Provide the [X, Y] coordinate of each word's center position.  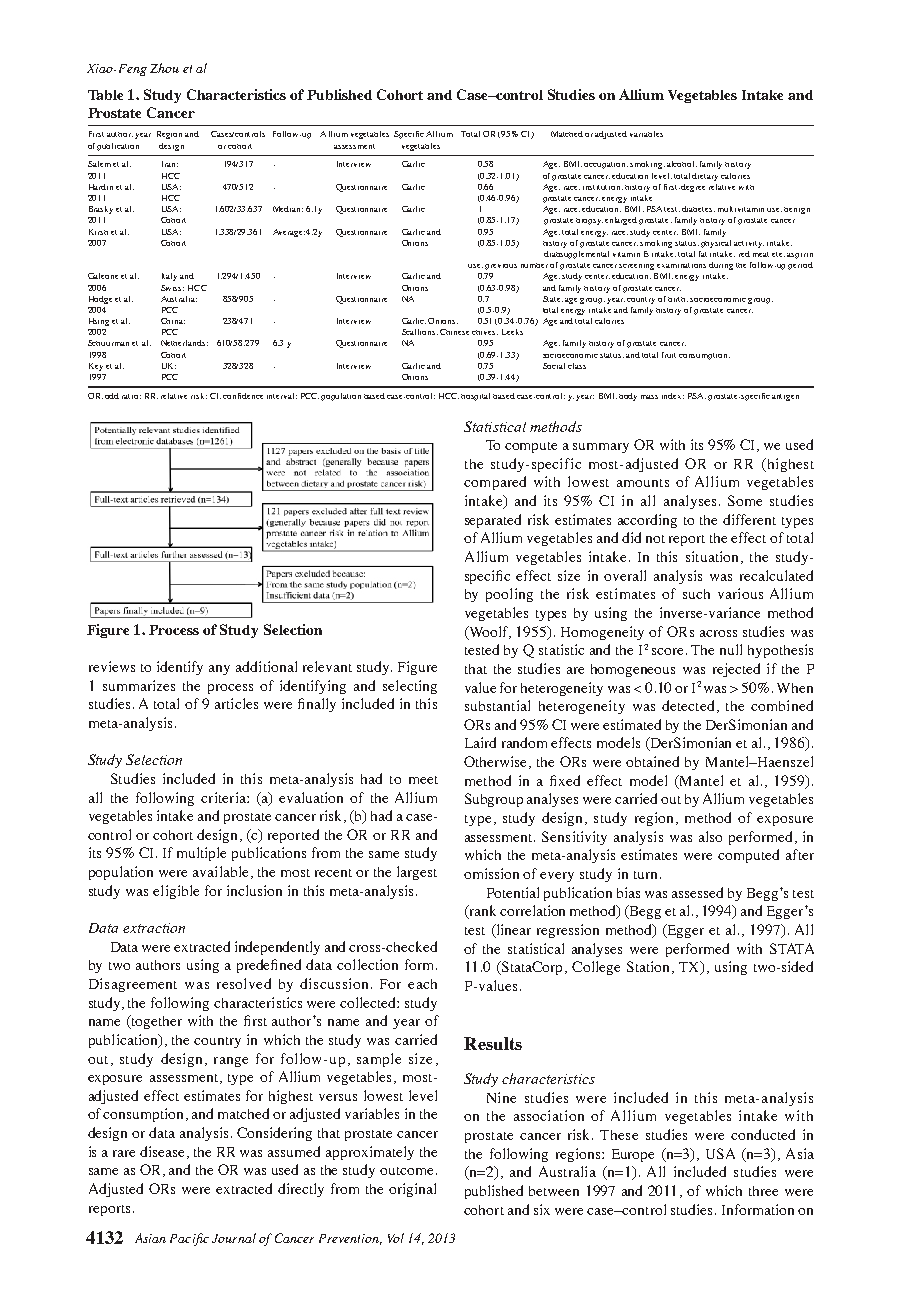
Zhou [164, 68]
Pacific [189, 1239]
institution [603, 187]
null [731, 649]
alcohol [682, 164]
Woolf [489, 632]
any [219, 670]
